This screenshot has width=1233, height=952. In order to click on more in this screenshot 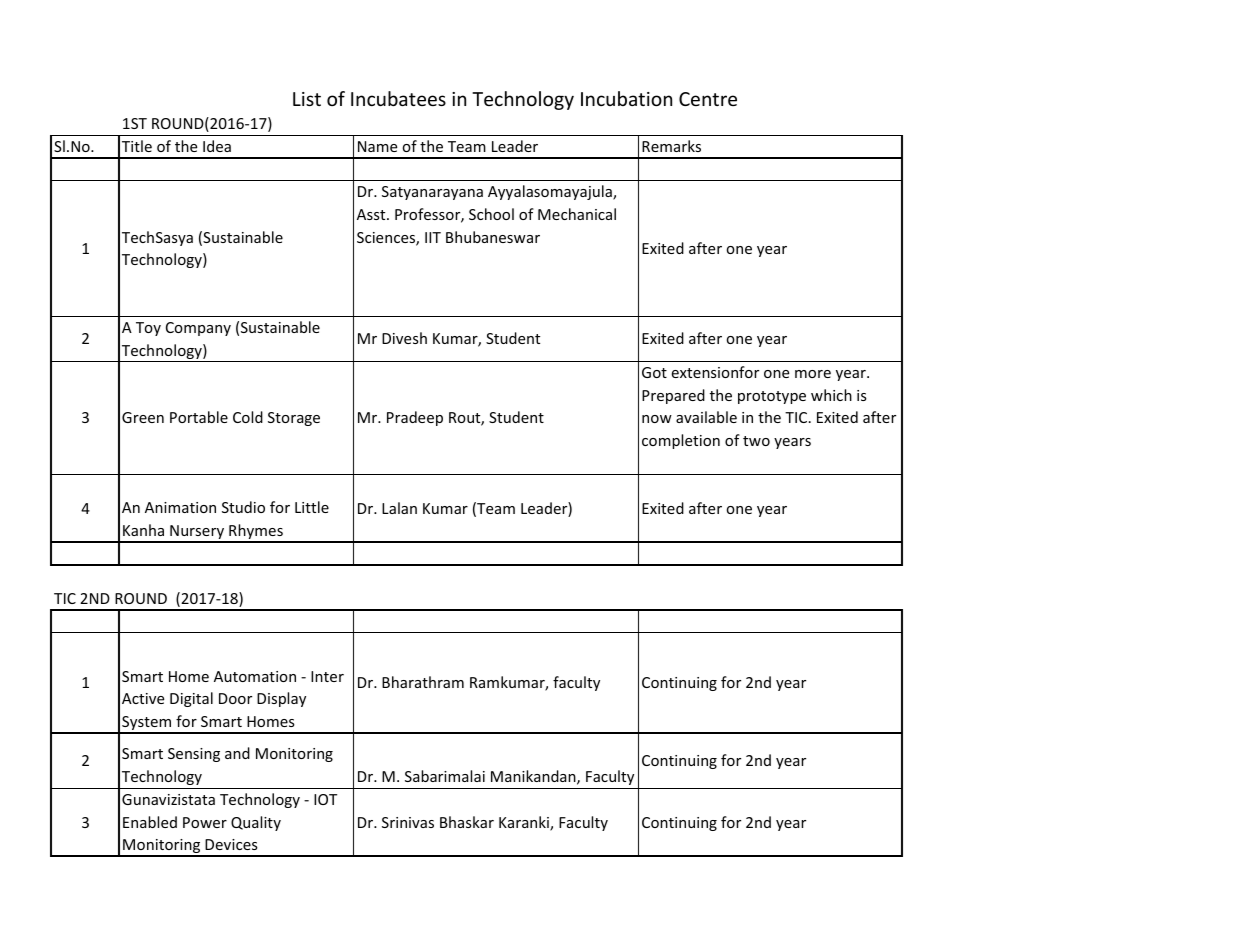, I will do `click(813, 374)`.
